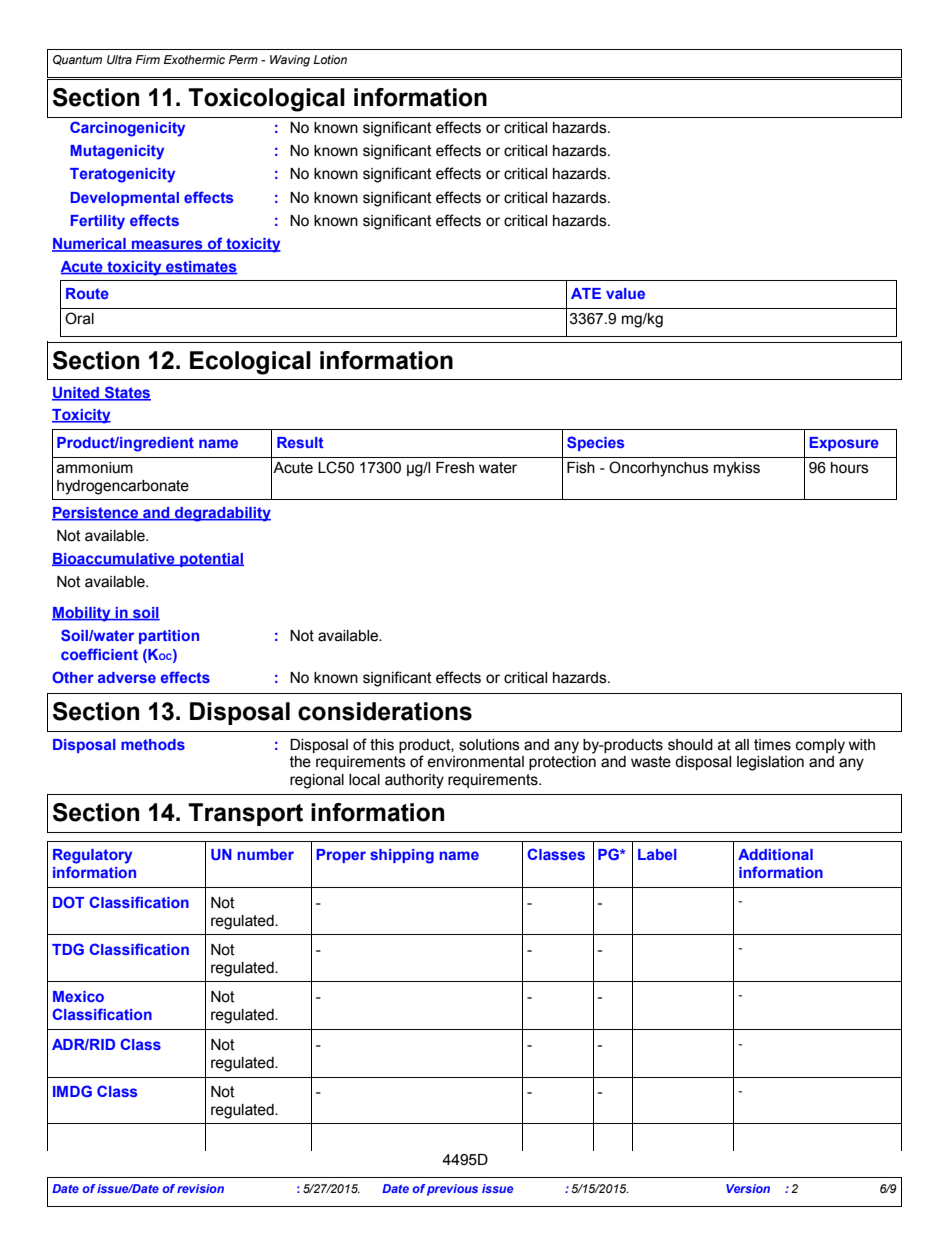 Image resolution: width=952 pixels, height=1233 pixels. What do you see at coordinates (95, 468) in the document?
I see `ammonium` at bounding box center [95, 468].
